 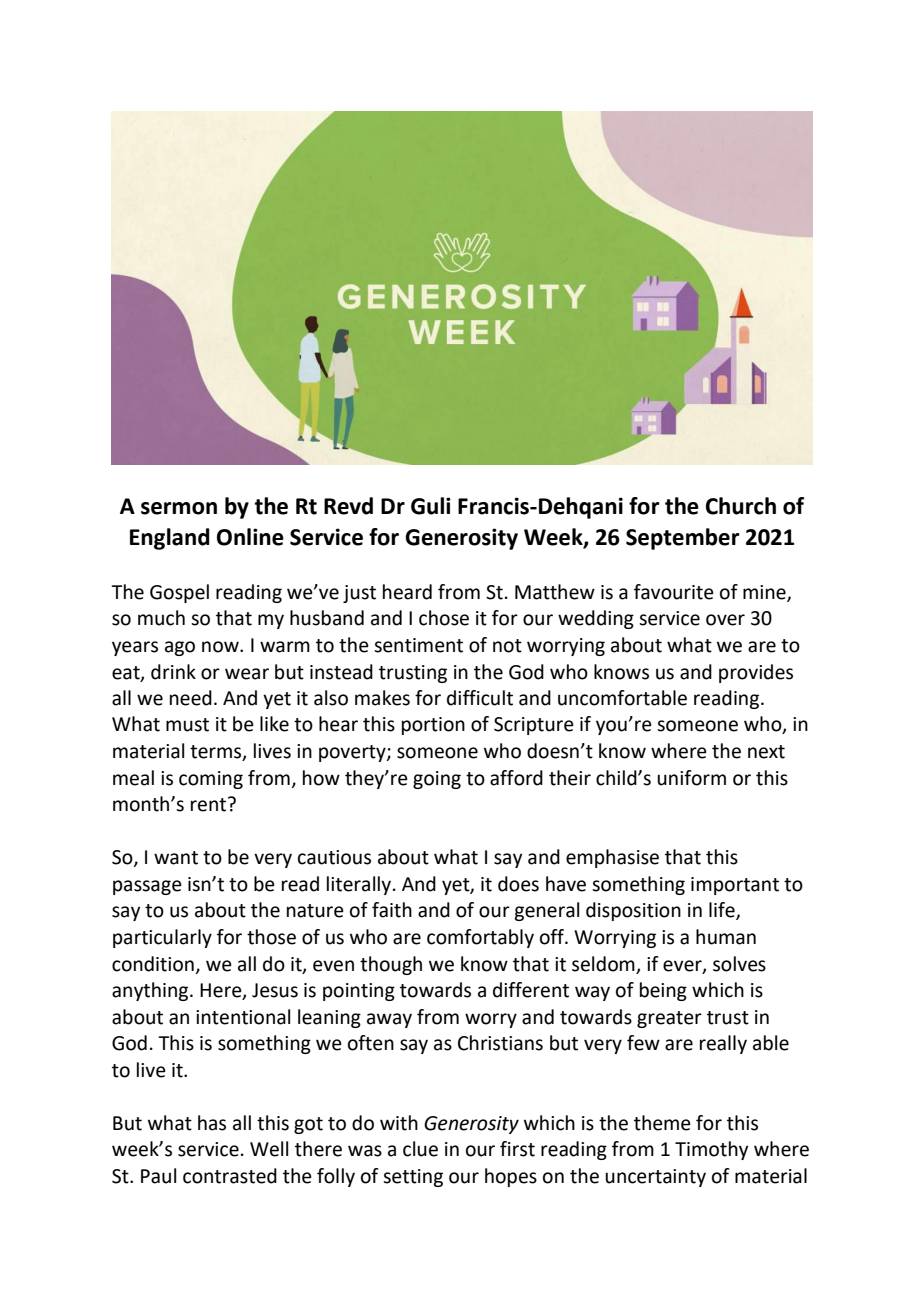 What do you see at coordinates (756, 673) in the document?
I see `provides` at bounding box center [756, 673].
